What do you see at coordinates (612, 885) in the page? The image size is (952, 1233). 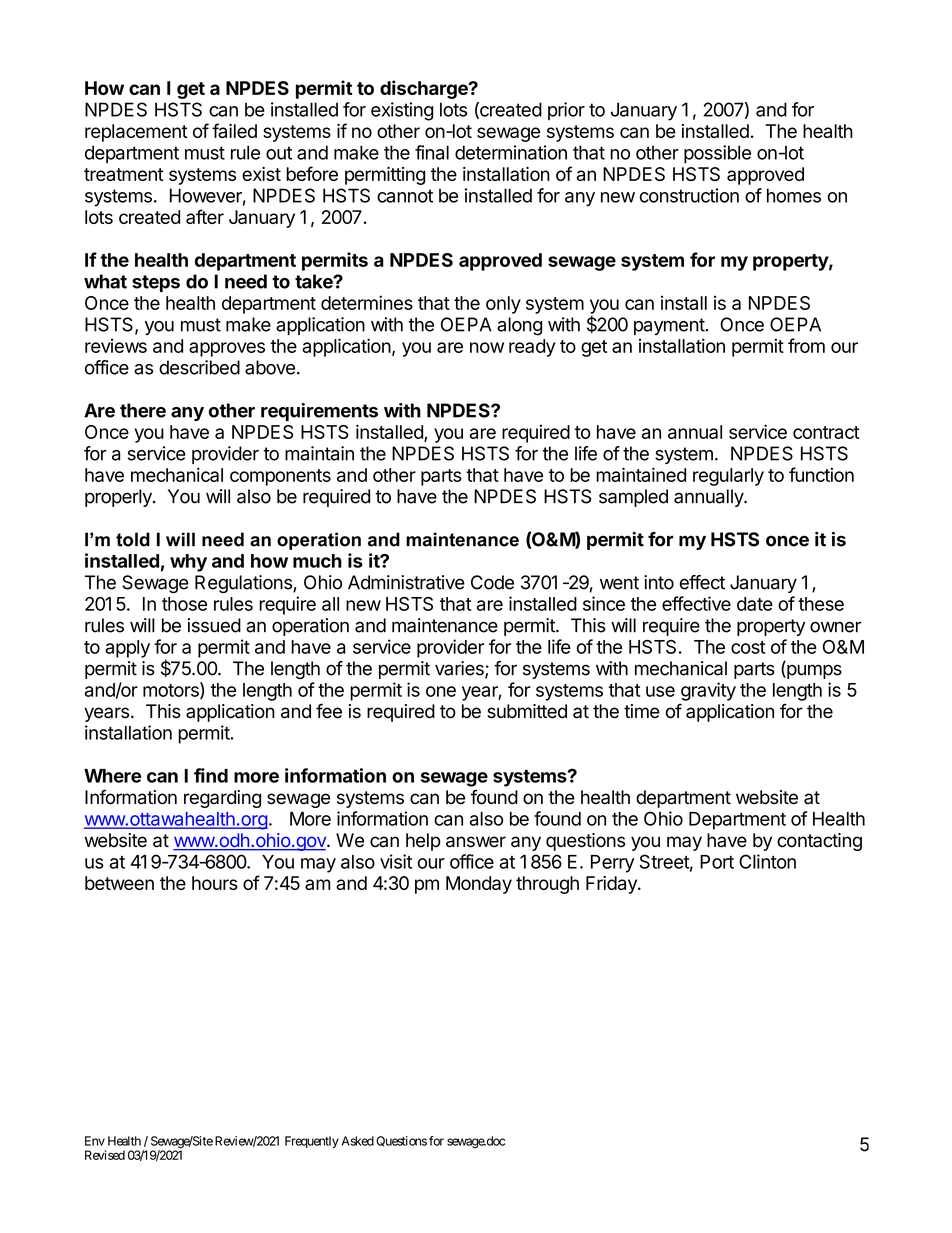 I see `Friday` at bounding box center [612, 885].
